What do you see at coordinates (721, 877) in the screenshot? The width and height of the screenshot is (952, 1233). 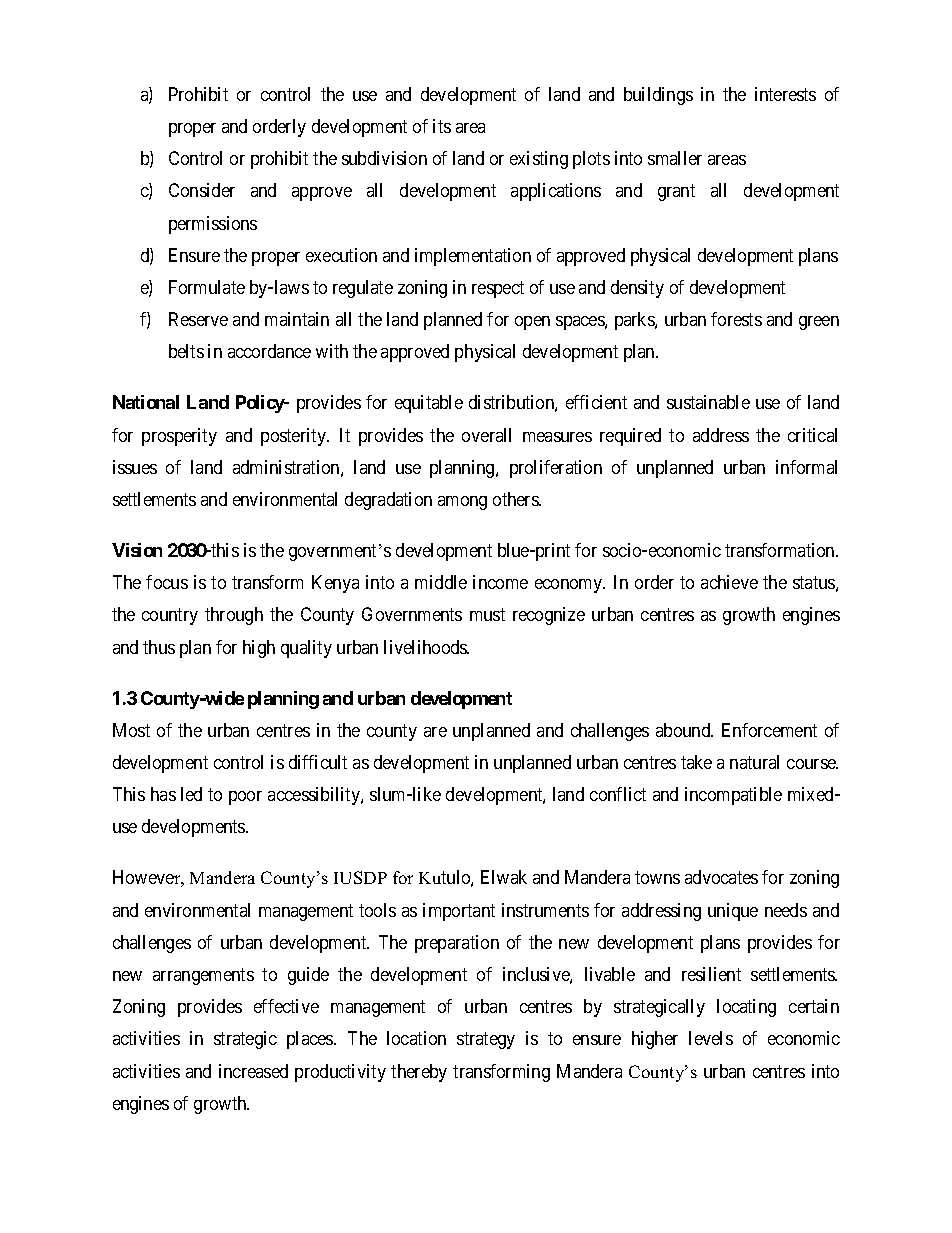 I see `advocates` at bounding box center [721, 877].
